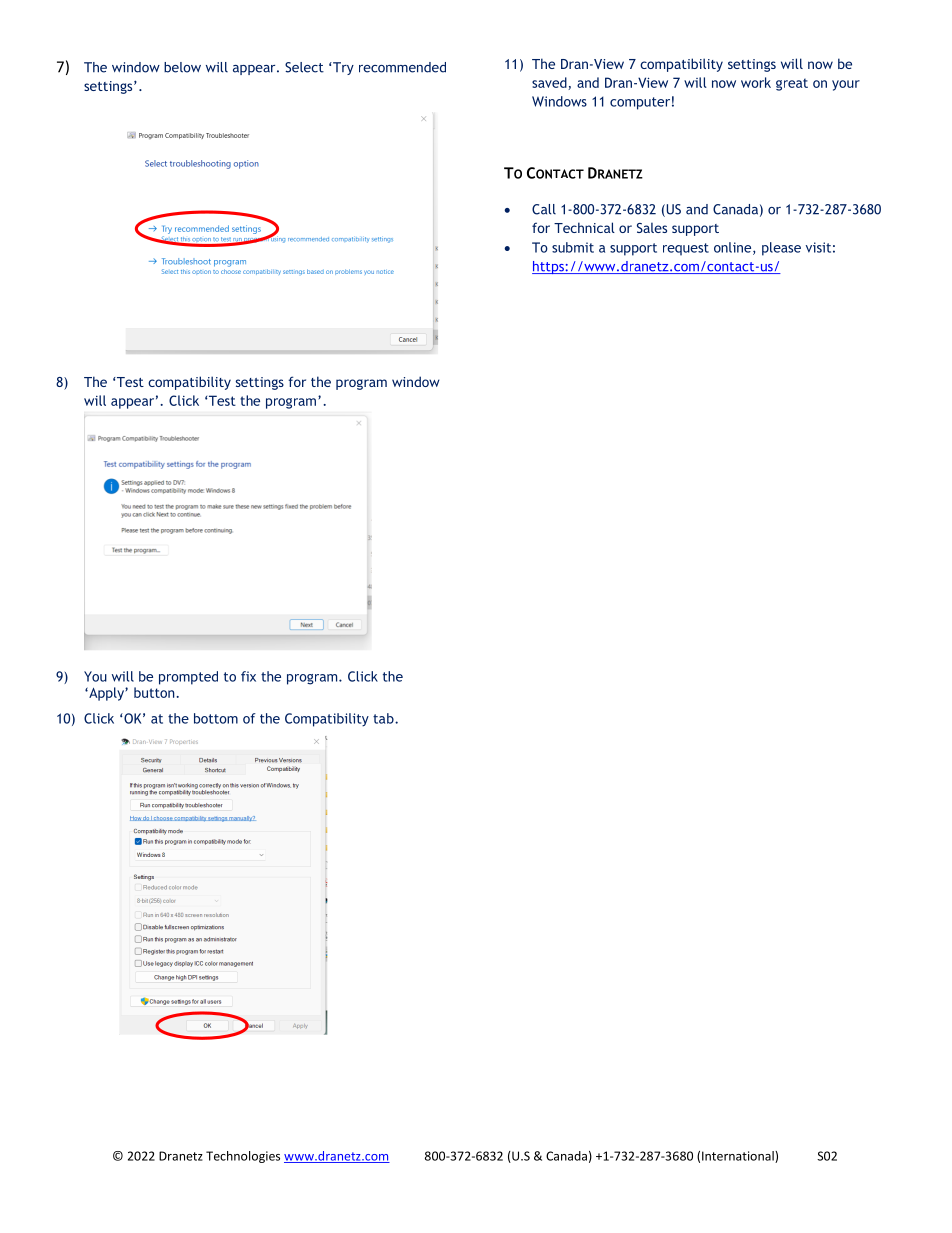 The width and height of the page is (952, 1233). I want to click on please, so click(781, 249).
